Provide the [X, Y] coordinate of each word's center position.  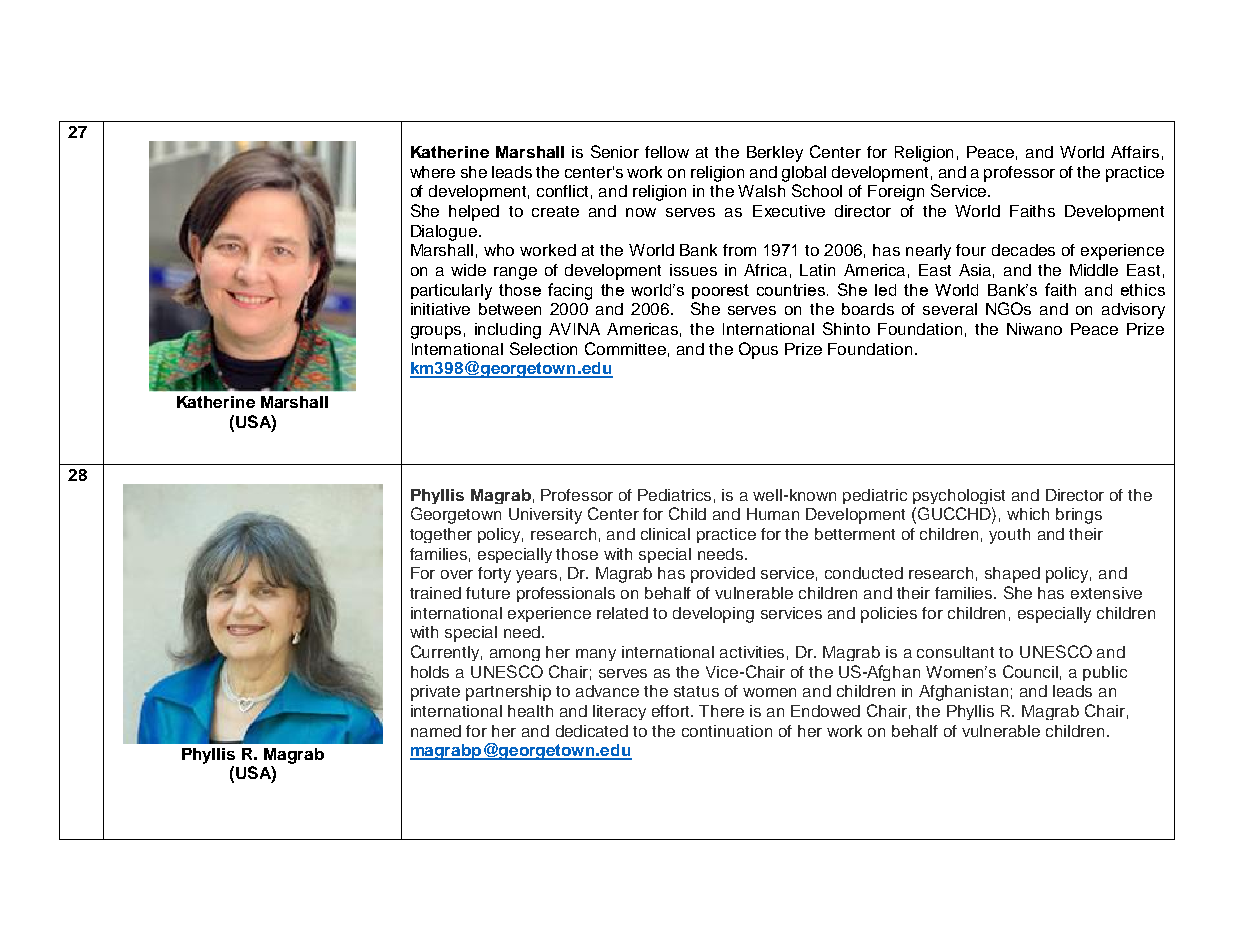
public [1105, 673]
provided [723, 575]
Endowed [825, 711]
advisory [1133, 311]
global [804, 174]
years [536, 576]
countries [792, 290]
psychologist [959, 496]
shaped [1012, 575]
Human [773, 514]
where [432, 172]
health [530, 711]
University [545, 516]
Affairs [1135, 152]
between [510, 309]
